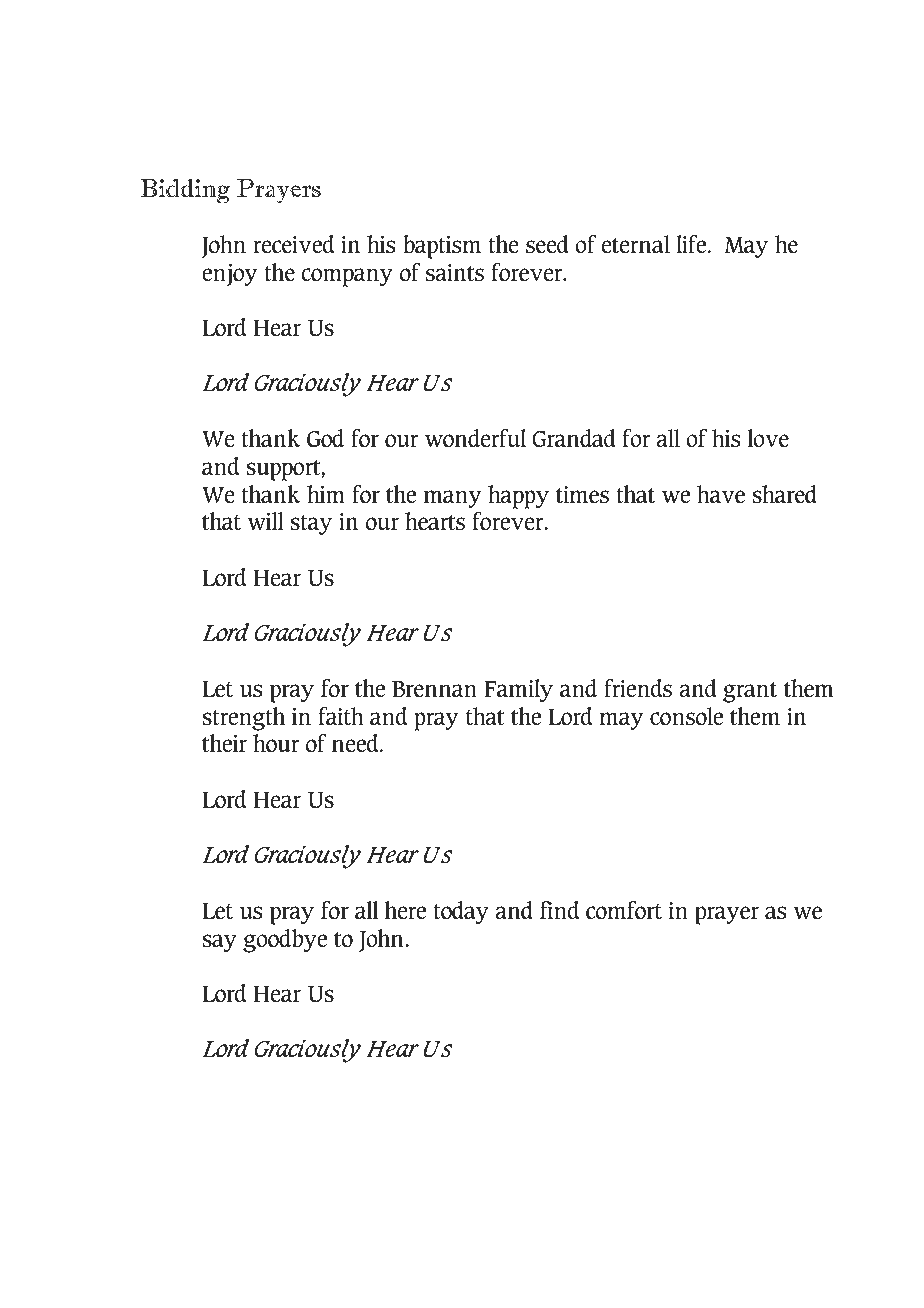 Image resolution: width=924 pixels, height=1308 pixels. What do you see at coordinates (475, 438) in the screenshot?
I see `wonderful` at bounding box center [475, 438].
